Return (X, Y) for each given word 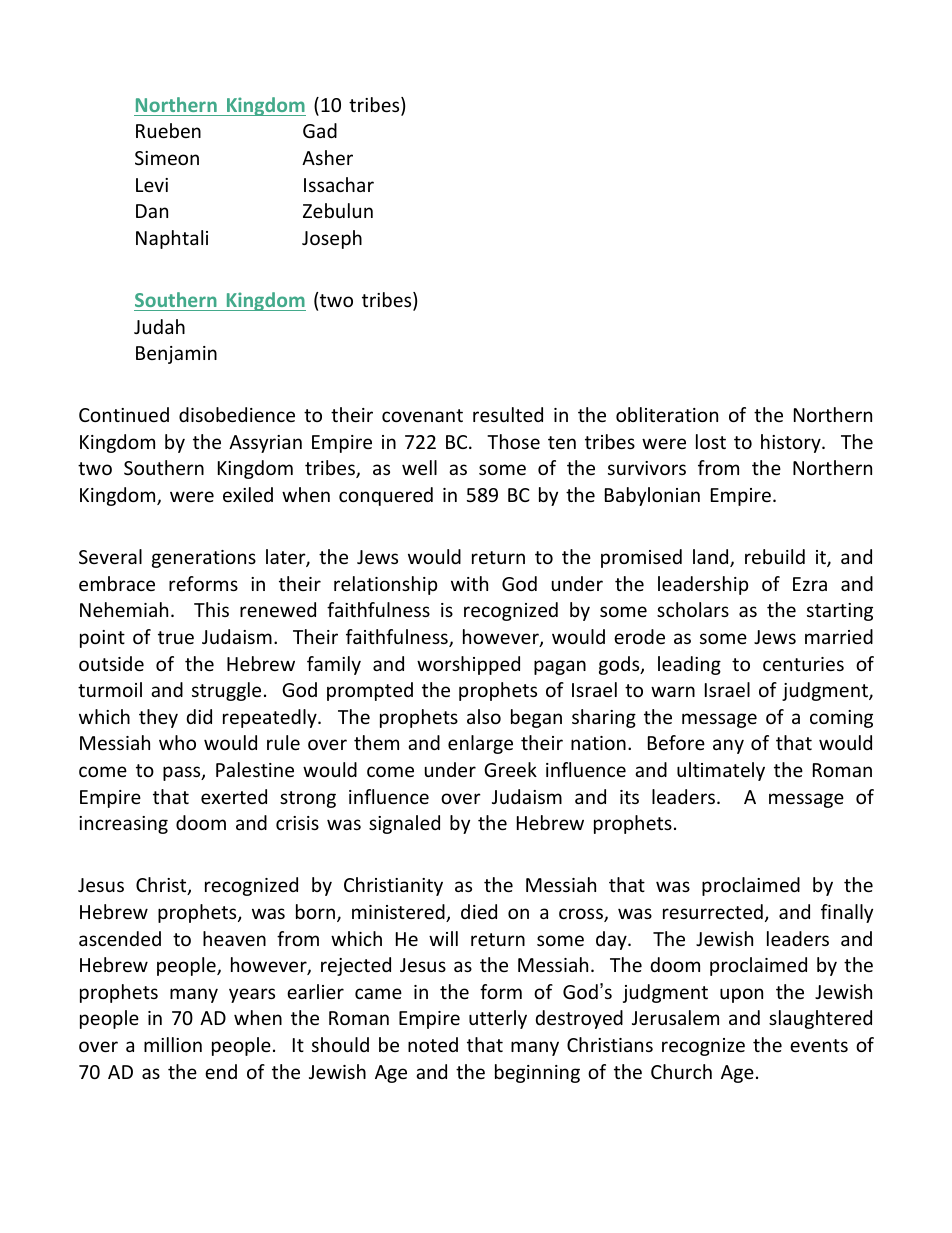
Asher (327, 157)
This (211, 609)
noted (433, 1044)
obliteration (667, 414)
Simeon (167, 158)
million (173, 1044)
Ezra (810, 584)
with (469, 583)
